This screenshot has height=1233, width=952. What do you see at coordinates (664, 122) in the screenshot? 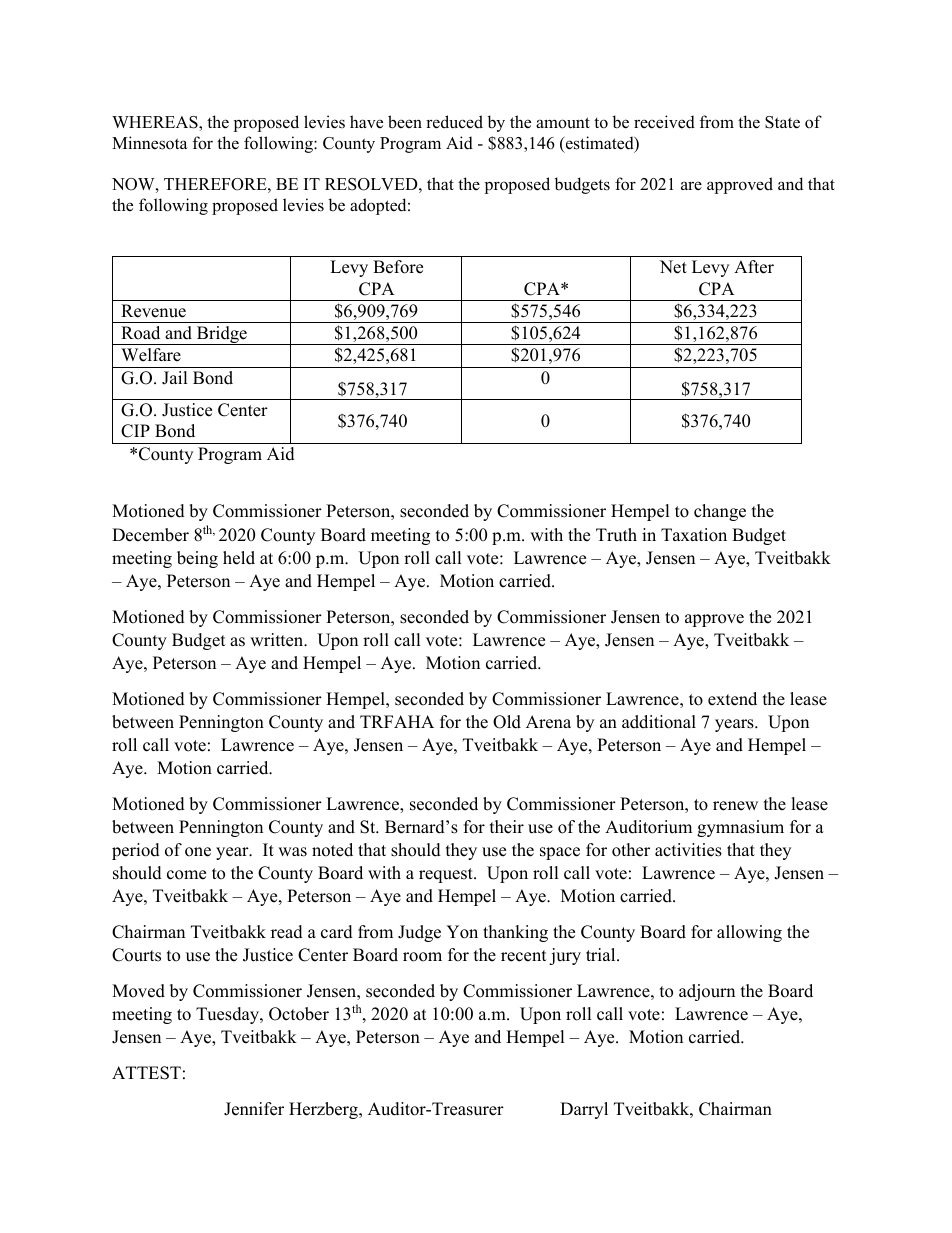
I see `received` at bounding box center [664, 122].
